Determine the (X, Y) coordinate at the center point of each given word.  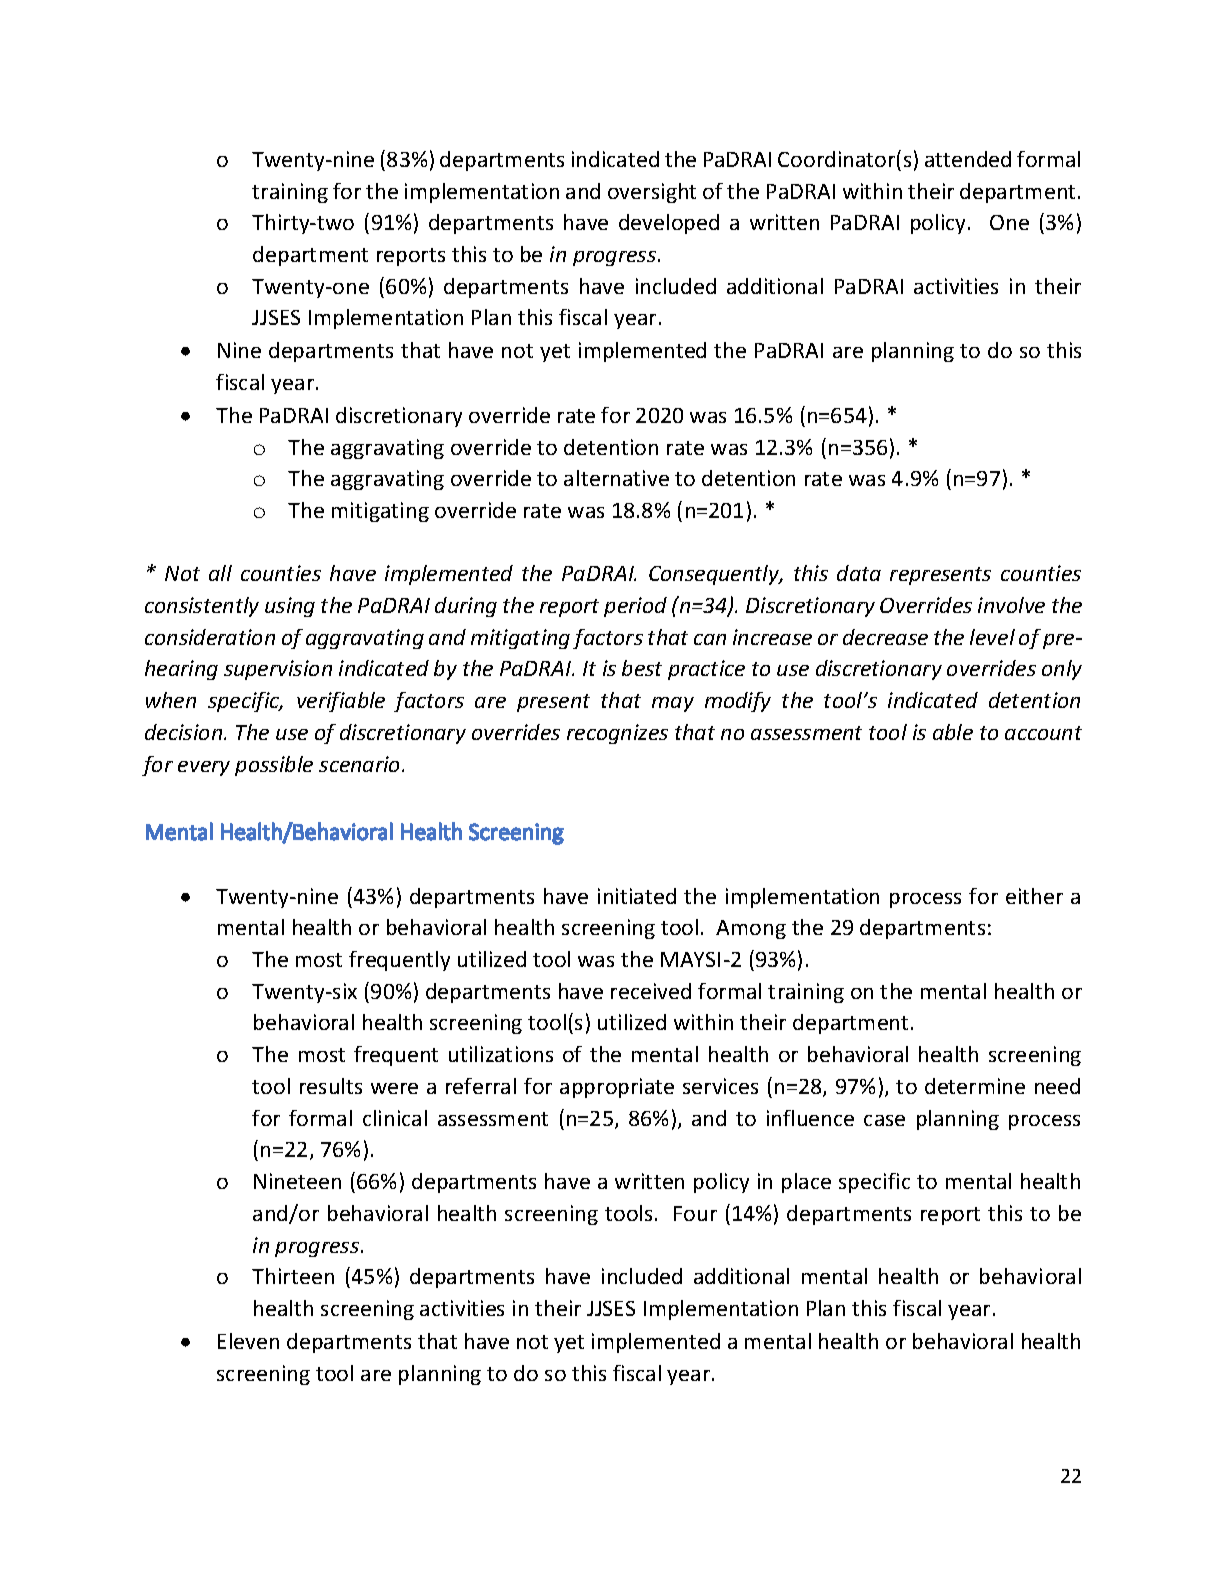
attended (968, 159)
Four (695, 1213)
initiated (637, 896)
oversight (652, 193)
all (220, 573)
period (635, 607)
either (1034, 896)
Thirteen (293, 1276)
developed (669, 224)
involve (1011, 605)
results (331, 1086)
